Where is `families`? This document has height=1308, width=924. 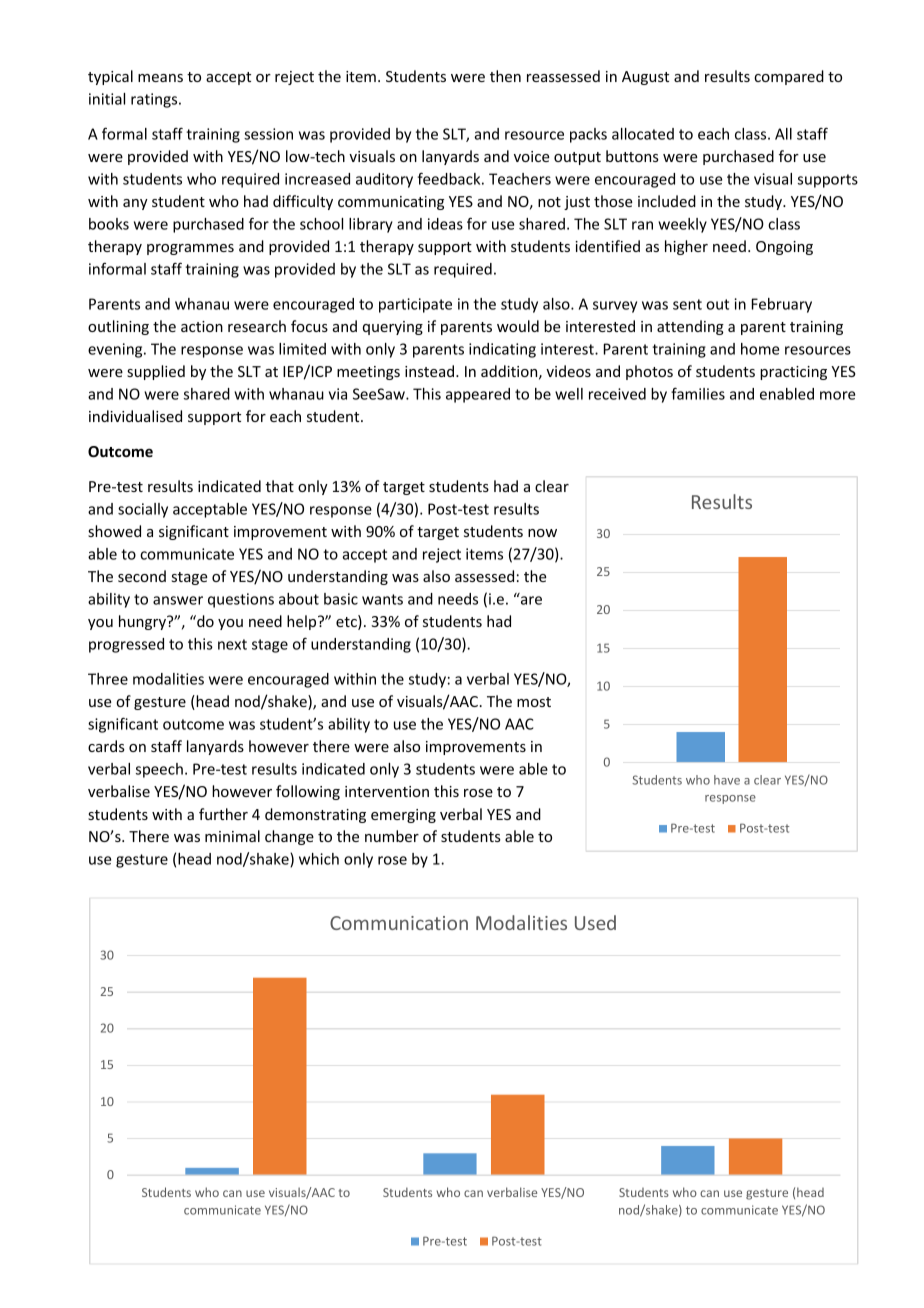
families is located at coordinates (698, 393).
